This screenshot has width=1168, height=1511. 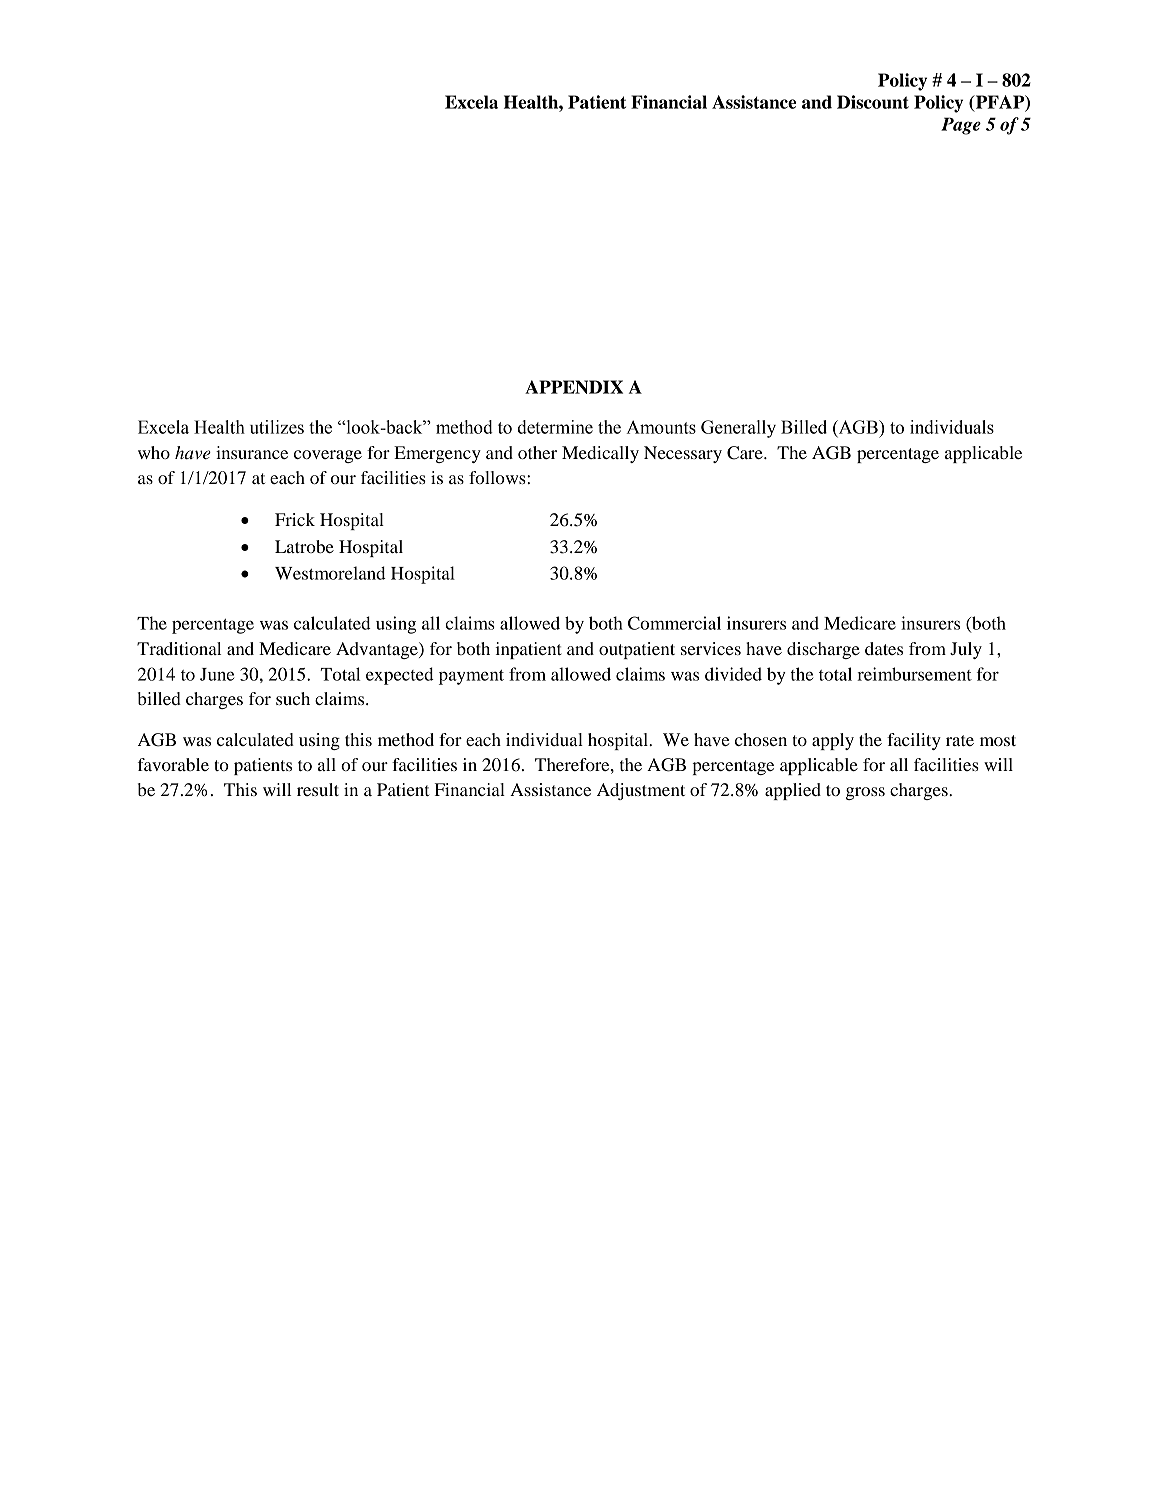 What do you see at coordinates (961, 126) in the screenshot?
I see `Page` at bounding box center [961, 126].
